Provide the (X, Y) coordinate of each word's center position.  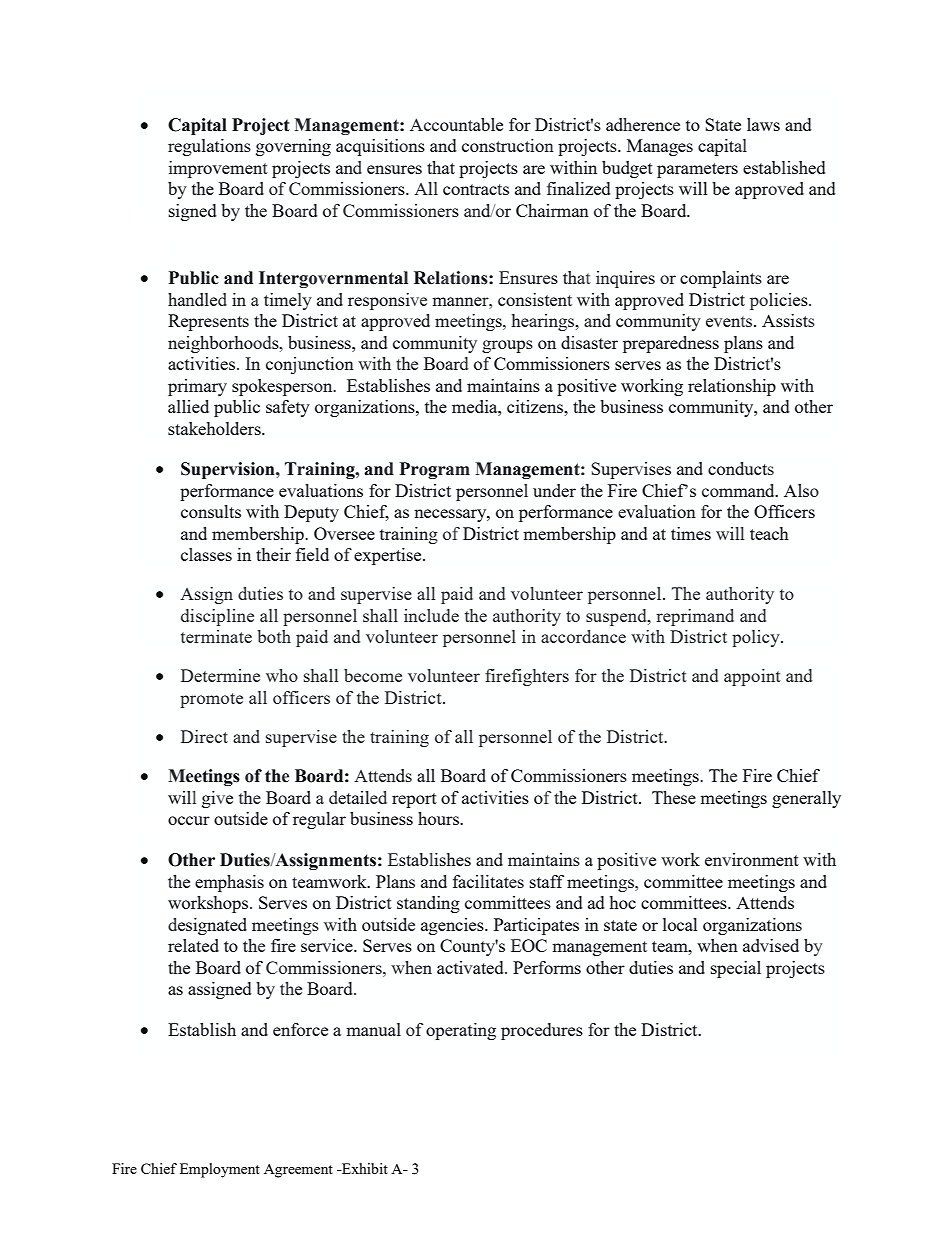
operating (461, 1031)
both (274, 636)
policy (757, 638)
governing (293, 147)
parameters (697, 170)
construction (508, 145)
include (431, 615)
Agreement (298, 1171)
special (736, 969)
